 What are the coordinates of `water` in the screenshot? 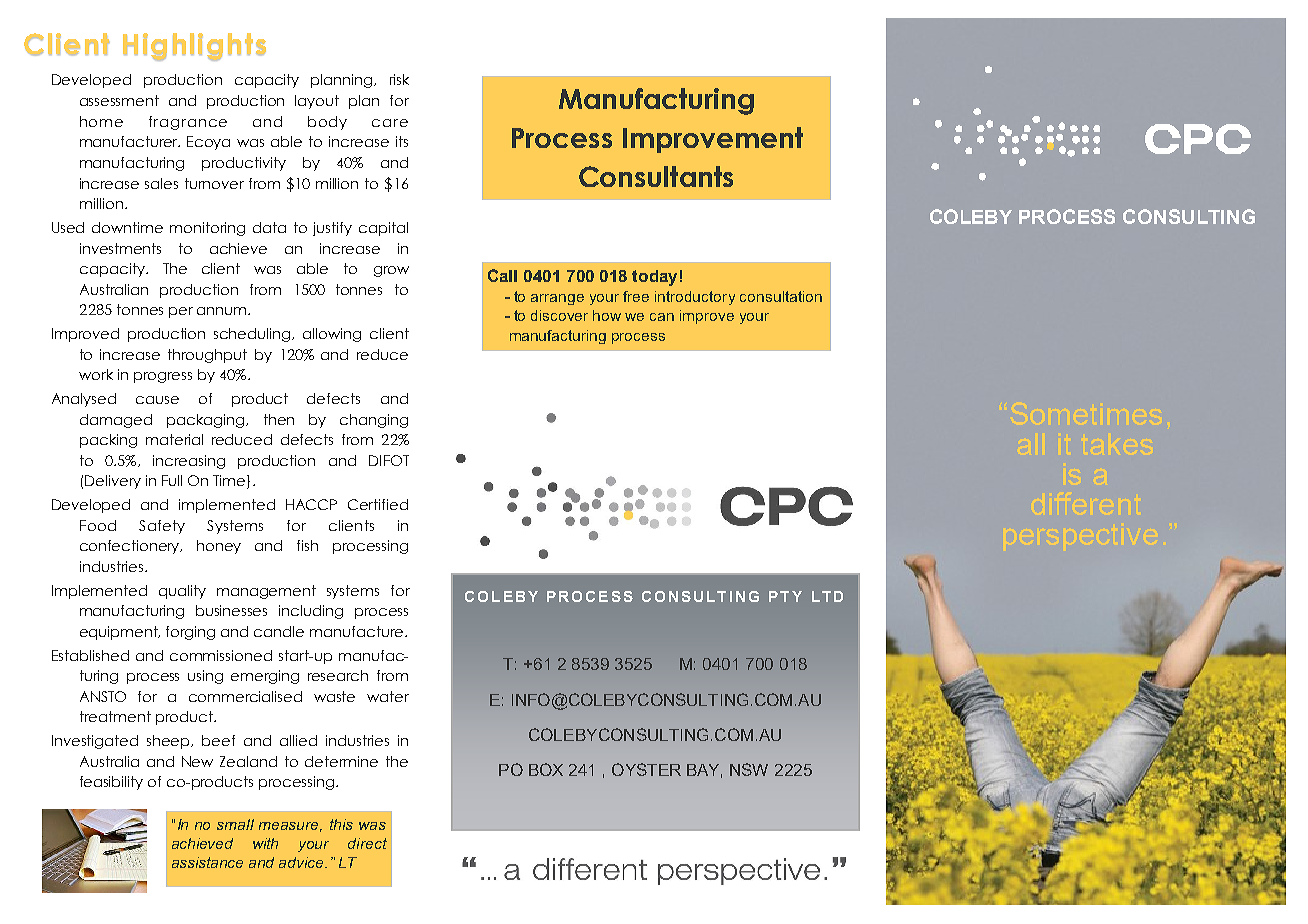 It's located at (388, 696).
